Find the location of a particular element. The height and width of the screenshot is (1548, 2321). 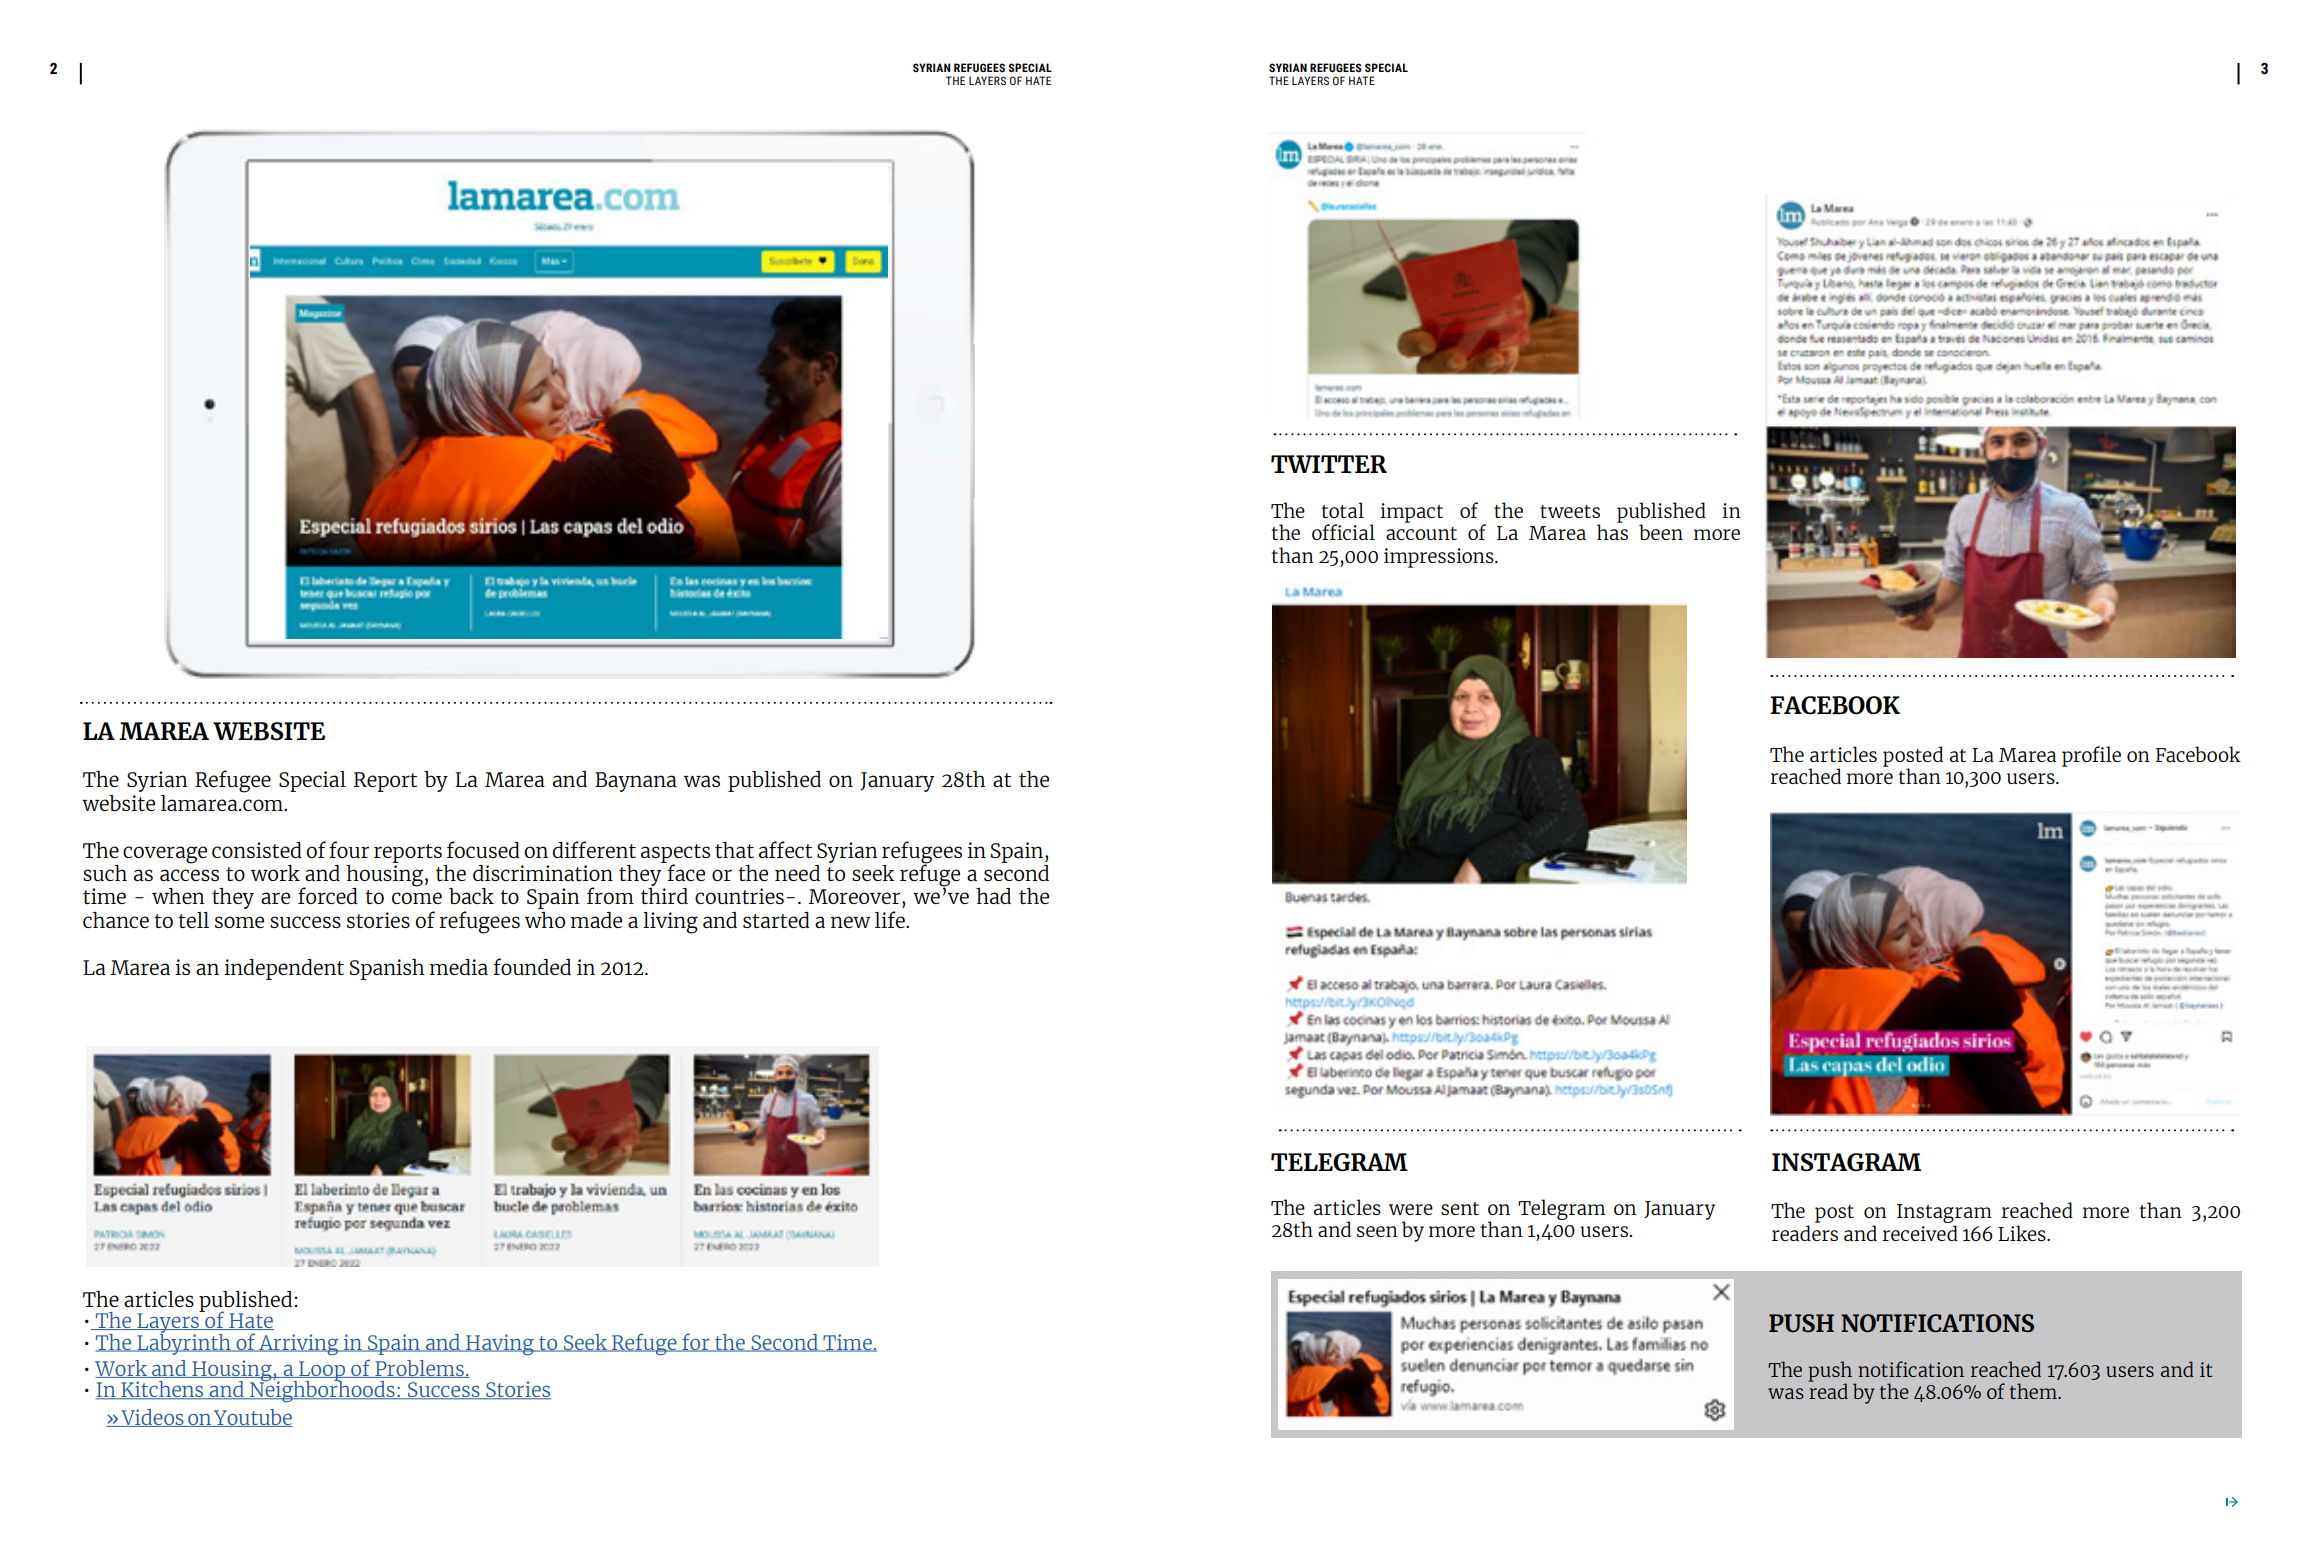

profile is located at coordinates (2091, 756).
